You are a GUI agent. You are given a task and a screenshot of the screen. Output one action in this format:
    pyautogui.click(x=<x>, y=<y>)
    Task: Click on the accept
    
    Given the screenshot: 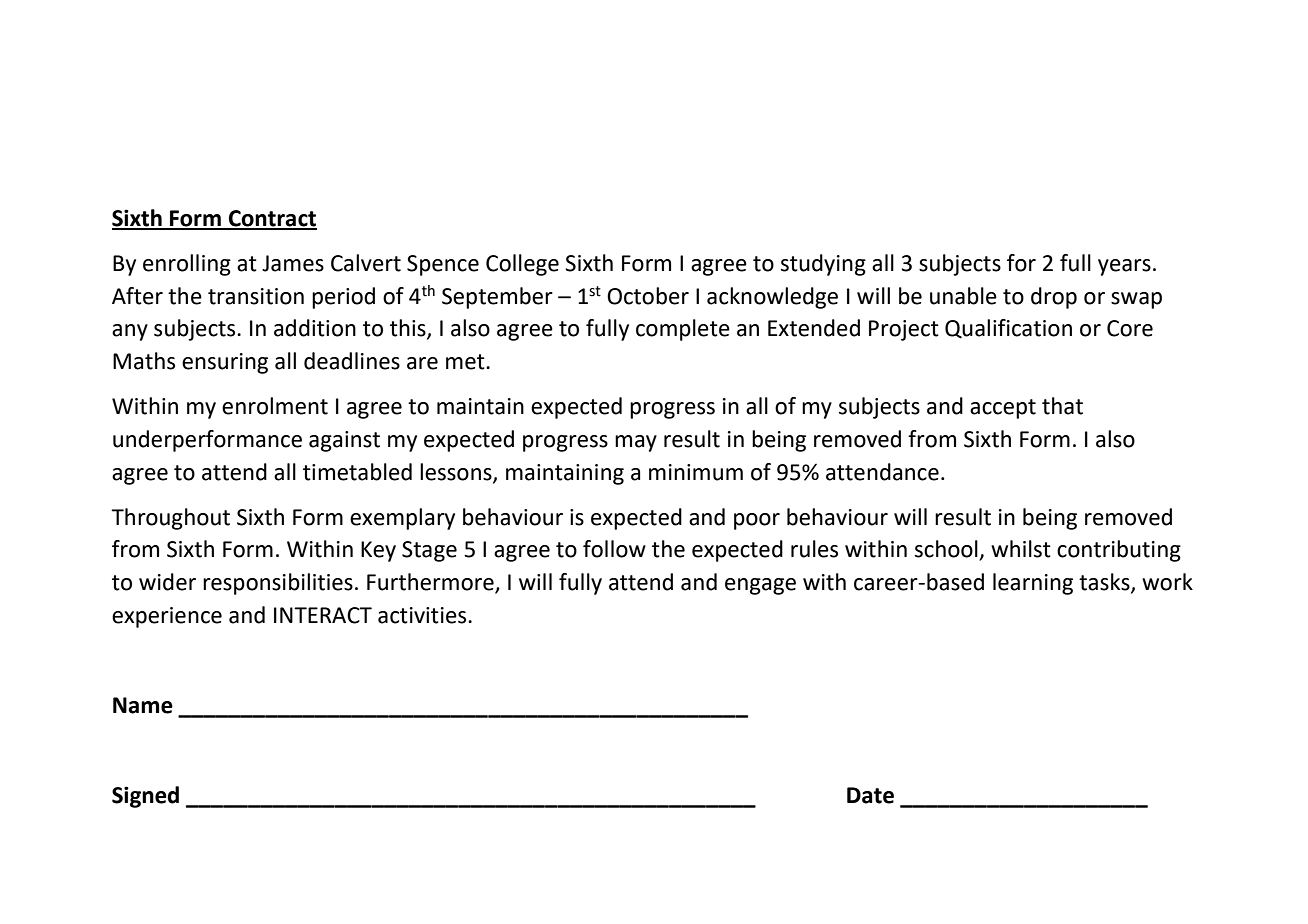 What is the action you would take?
    pyautogui.click(x=1003, y=409)
